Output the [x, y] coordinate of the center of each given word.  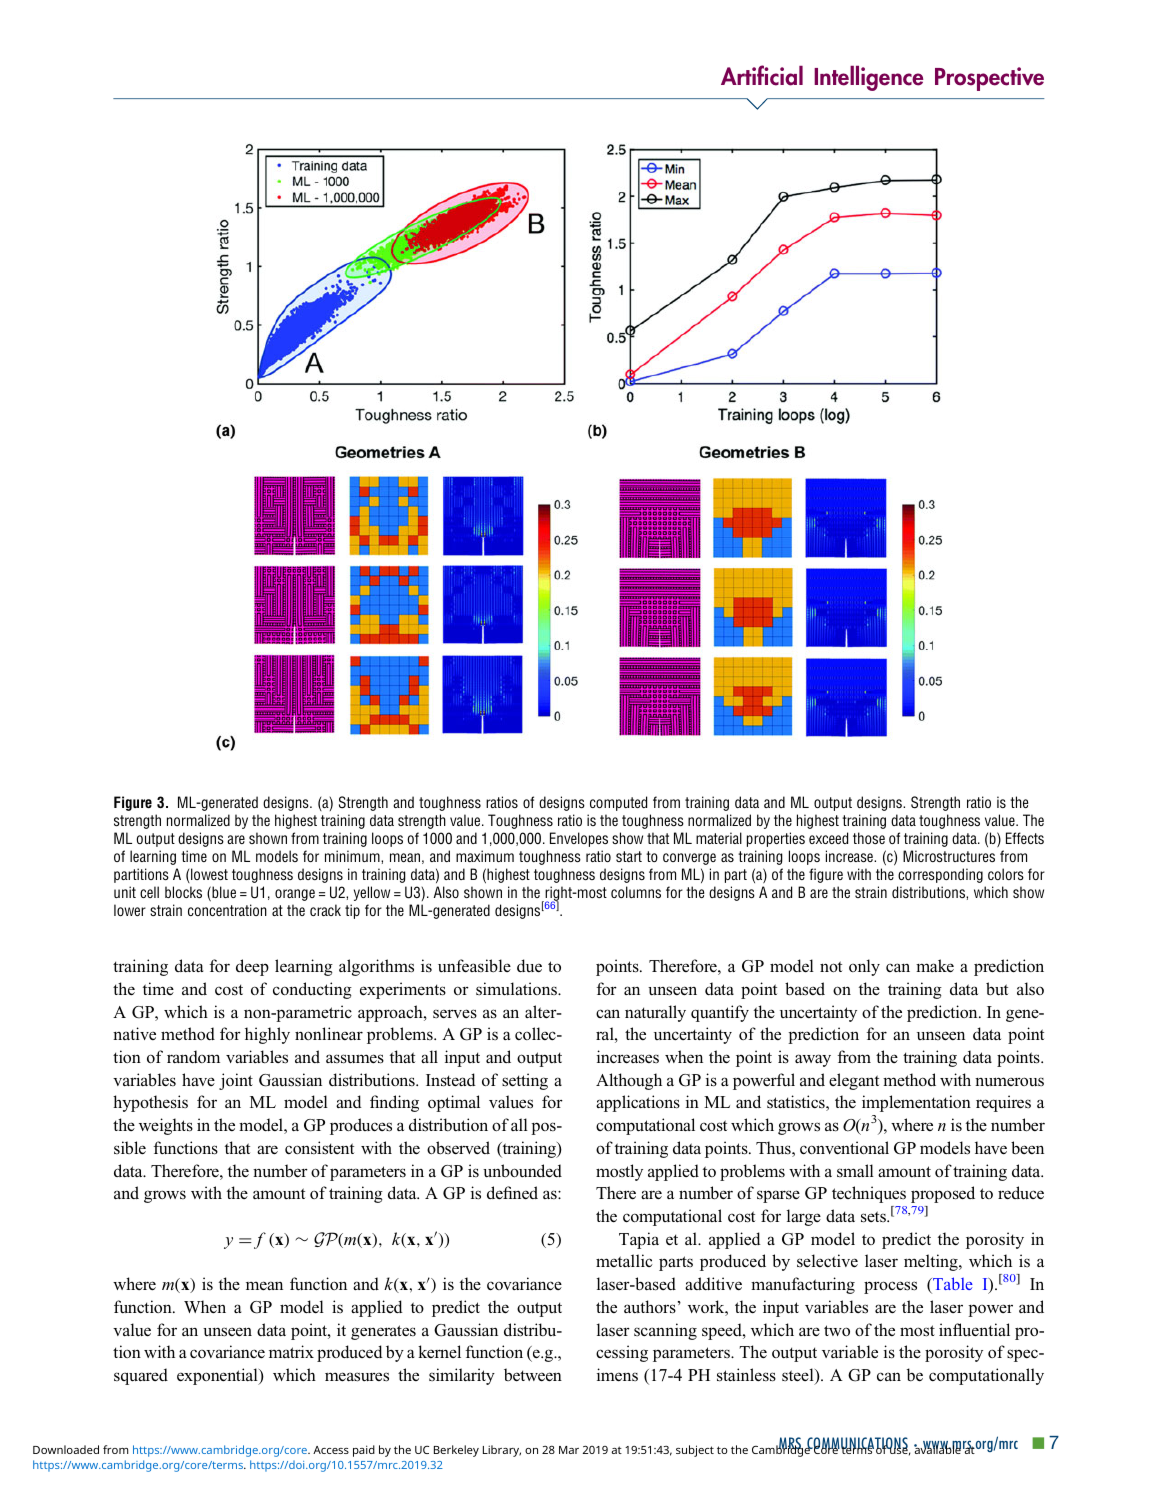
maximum [485, 856]
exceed [828, 838]
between [533, 1375]
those [869, 838]
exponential [218, 1376]
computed [618, 803]
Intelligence [868, 78]
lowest [208, 875]
